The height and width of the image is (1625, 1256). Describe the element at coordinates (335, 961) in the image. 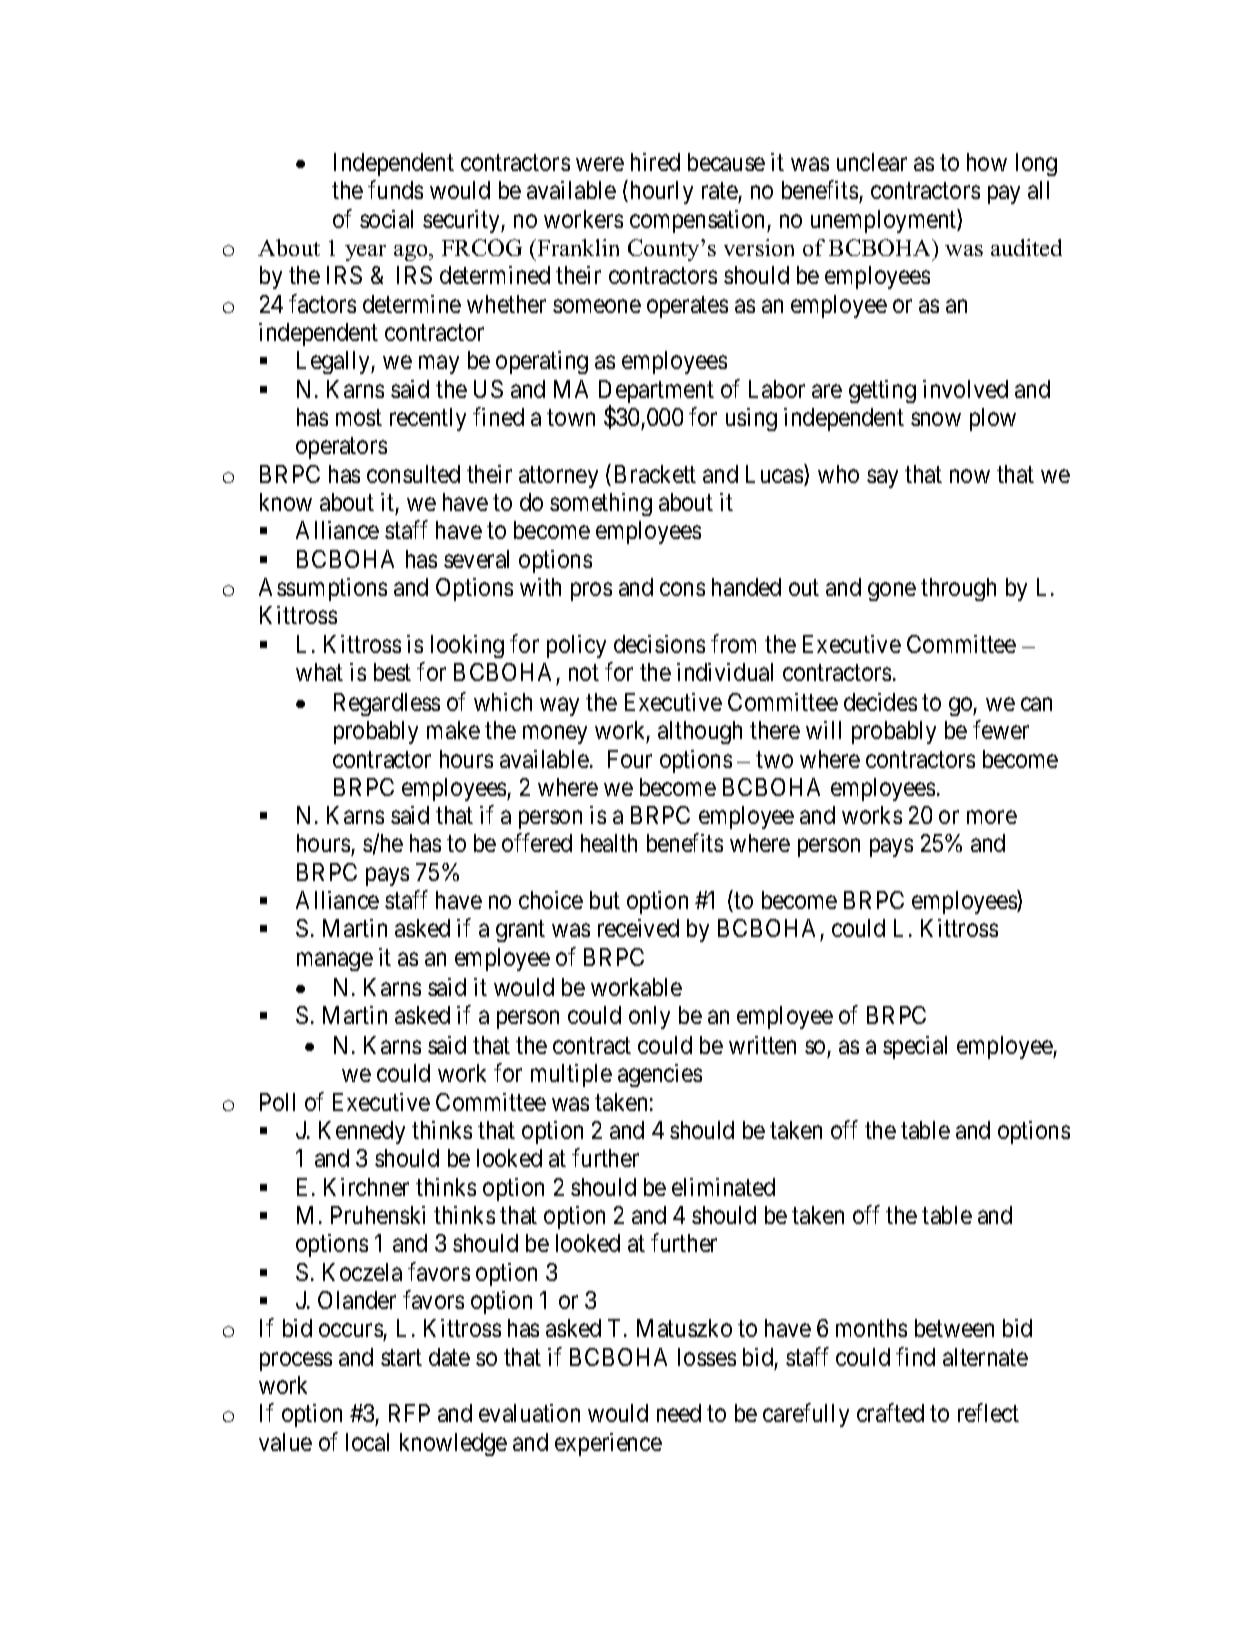

I see `manage` at that location.
